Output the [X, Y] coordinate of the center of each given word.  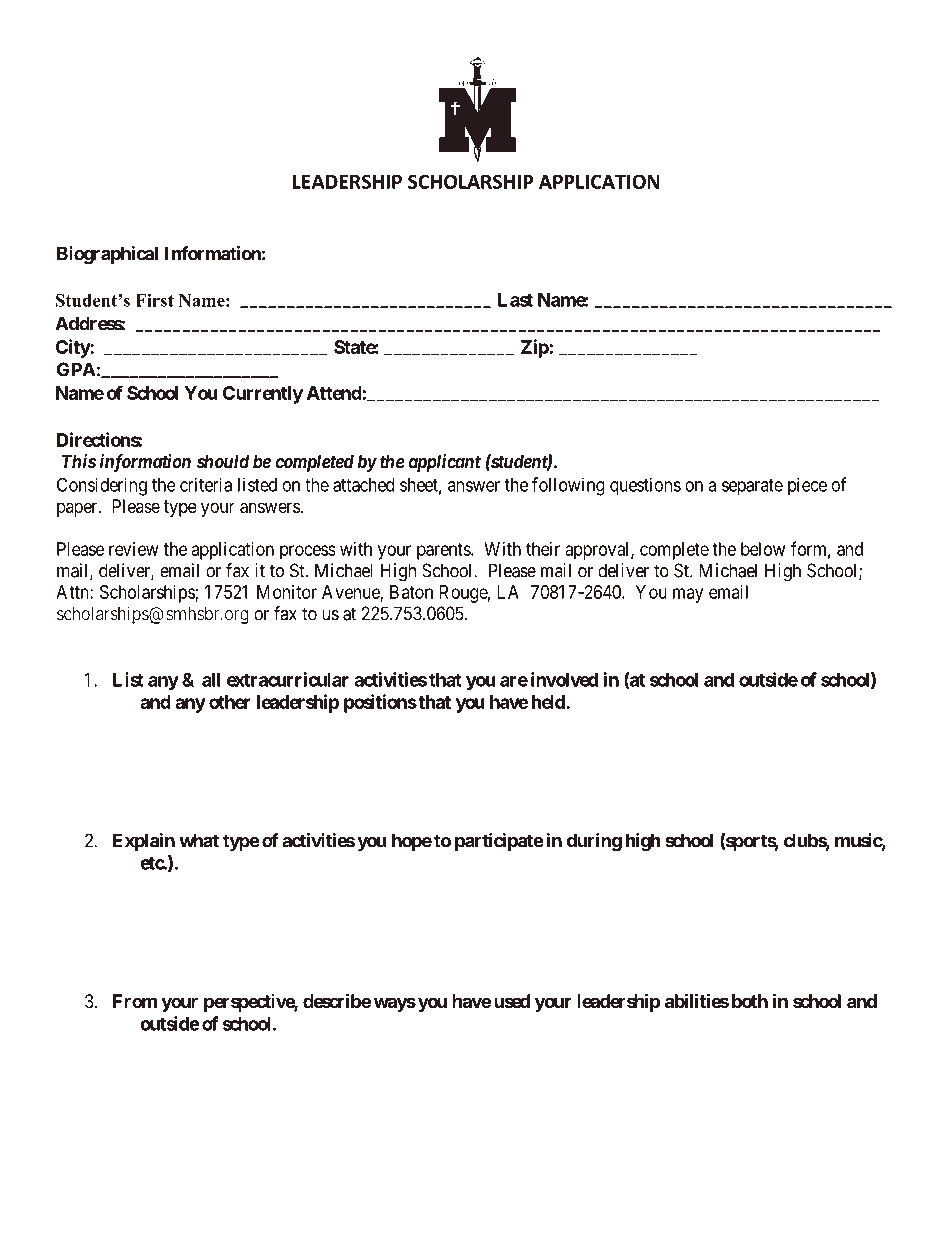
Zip [535, 348]
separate [752, 487]
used [512, 1001]
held [549, 702]
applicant [445, 463]
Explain [144, 842]
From [135, 1001]
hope [412, 842]
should [223, 461]
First [155, 300]
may [688, 595]
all [211, 680]
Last [515, 300]
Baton [411, 592]
